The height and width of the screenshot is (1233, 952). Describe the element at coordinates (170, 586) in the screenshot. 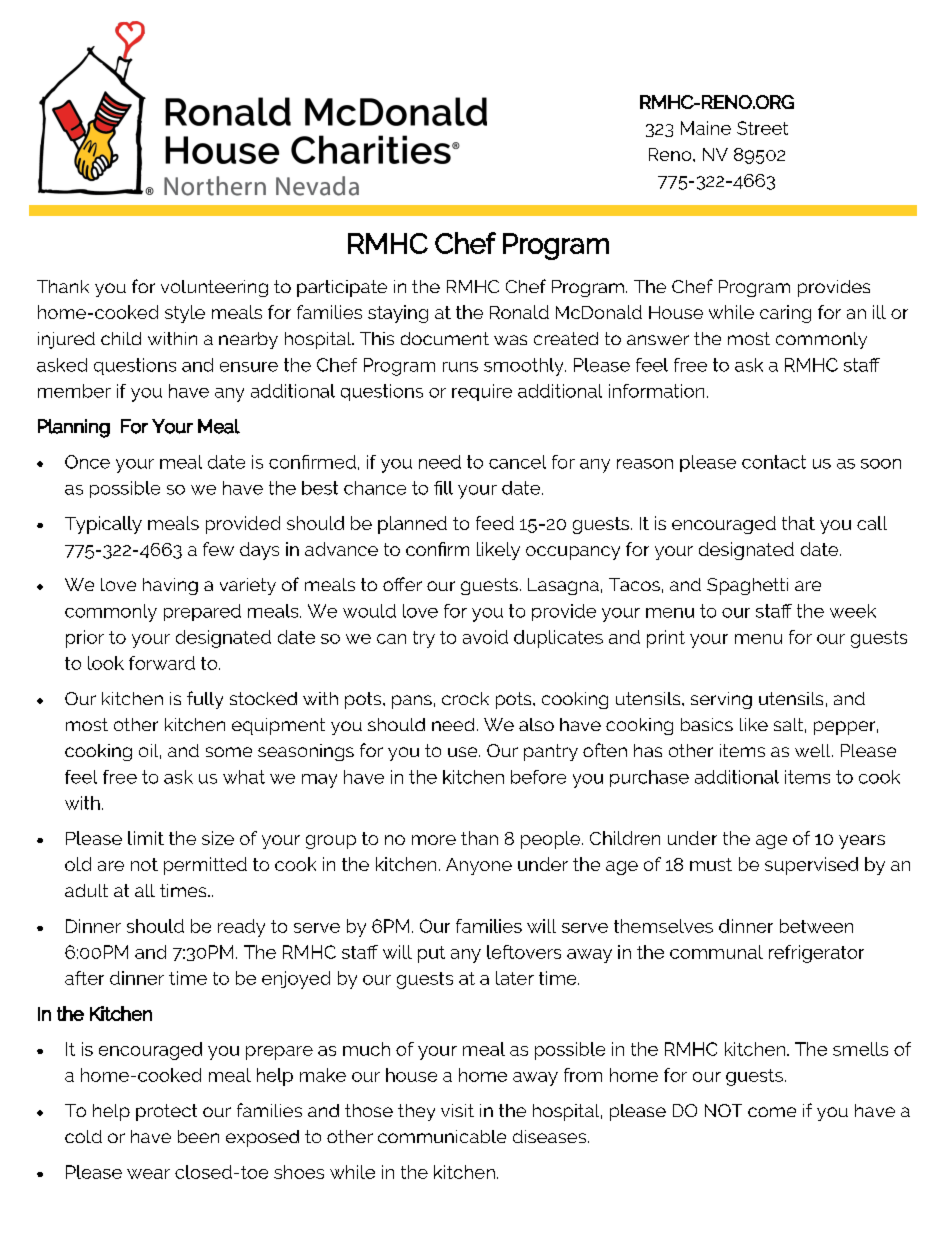

I see `having` at that location.
